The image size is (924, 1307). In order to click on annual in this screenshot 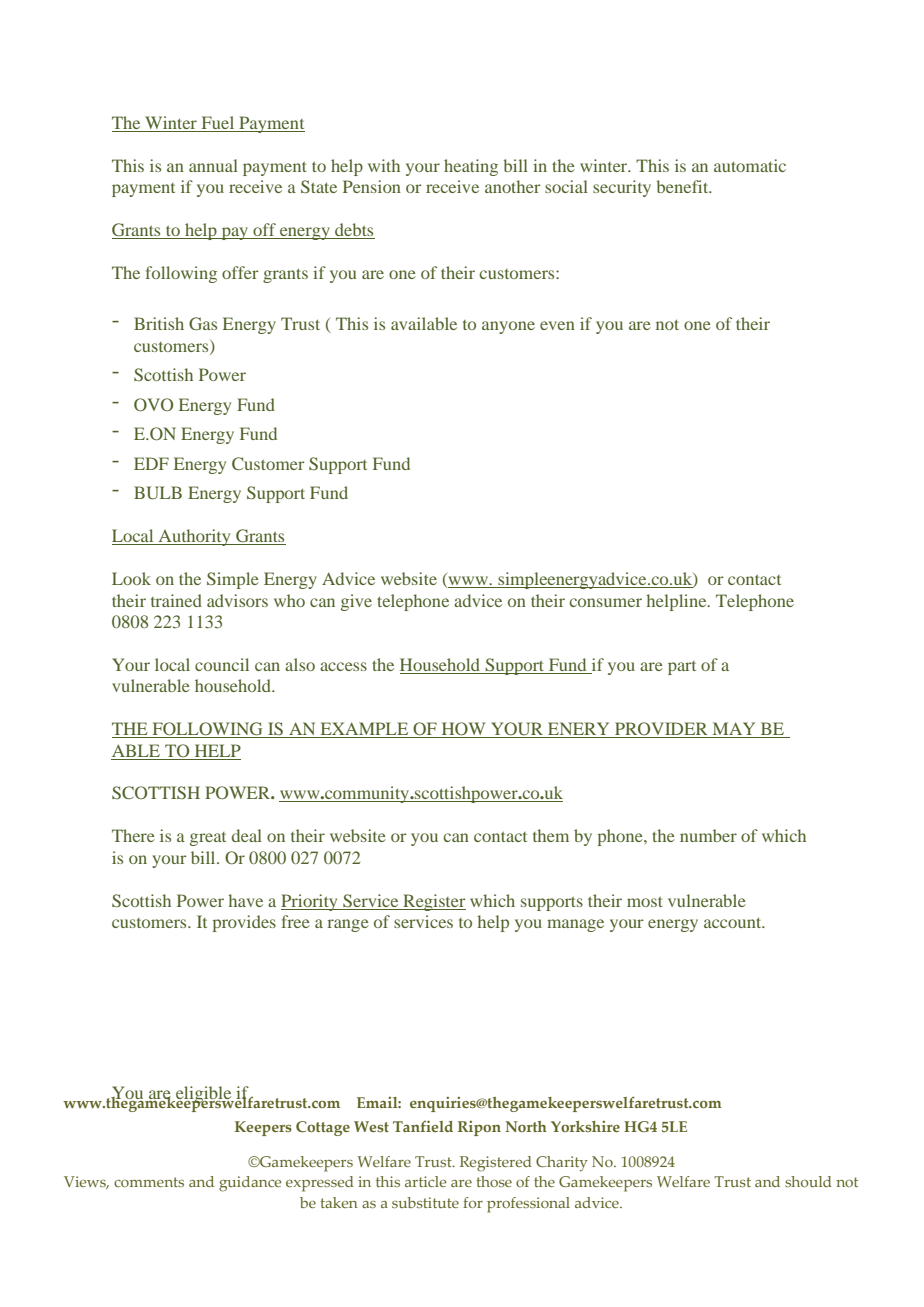, I will do `click(213, 165)`.
